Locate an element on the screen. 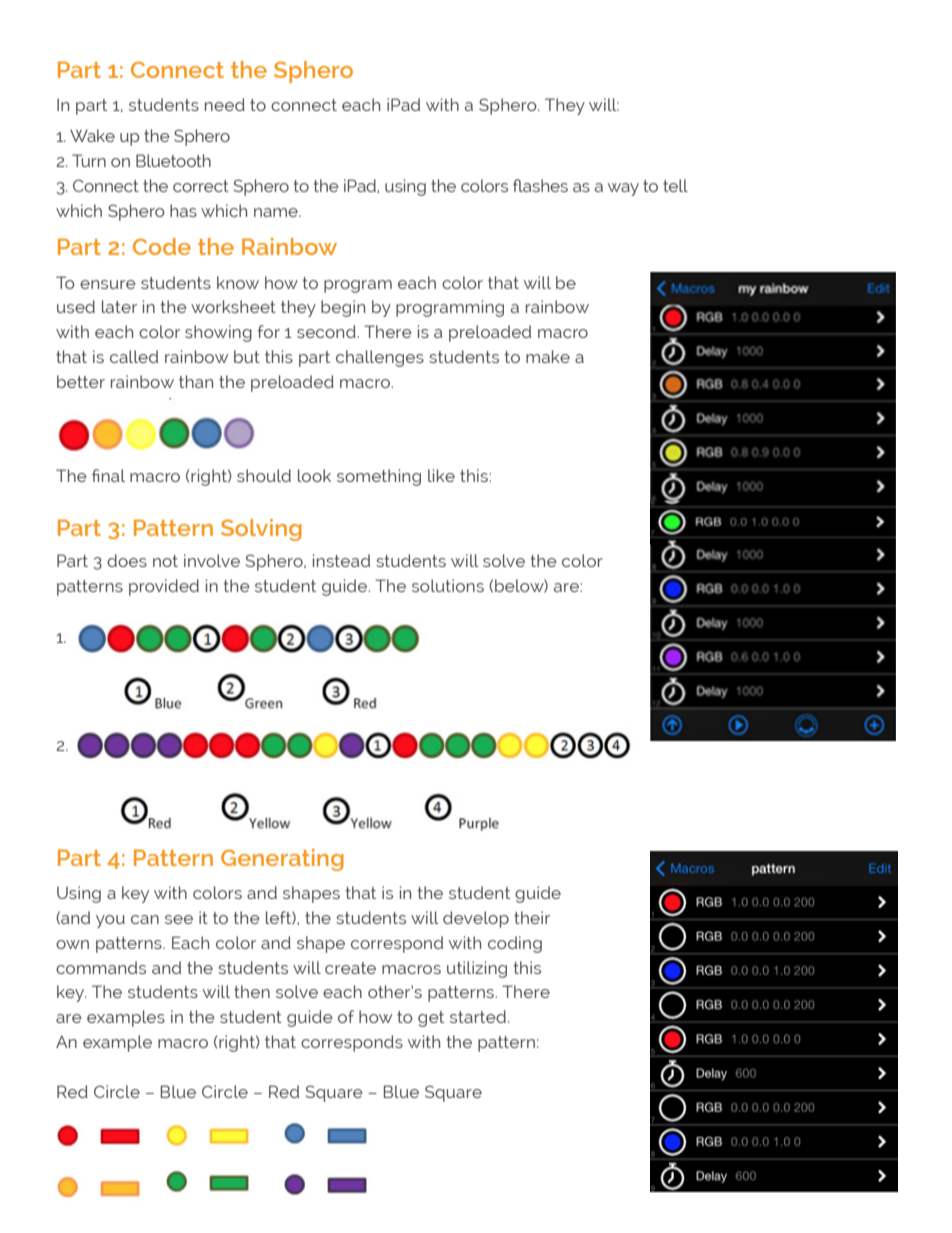 The width and height of the screenshot is (952, 1233). Wake is located at coordinates (92, 135).
